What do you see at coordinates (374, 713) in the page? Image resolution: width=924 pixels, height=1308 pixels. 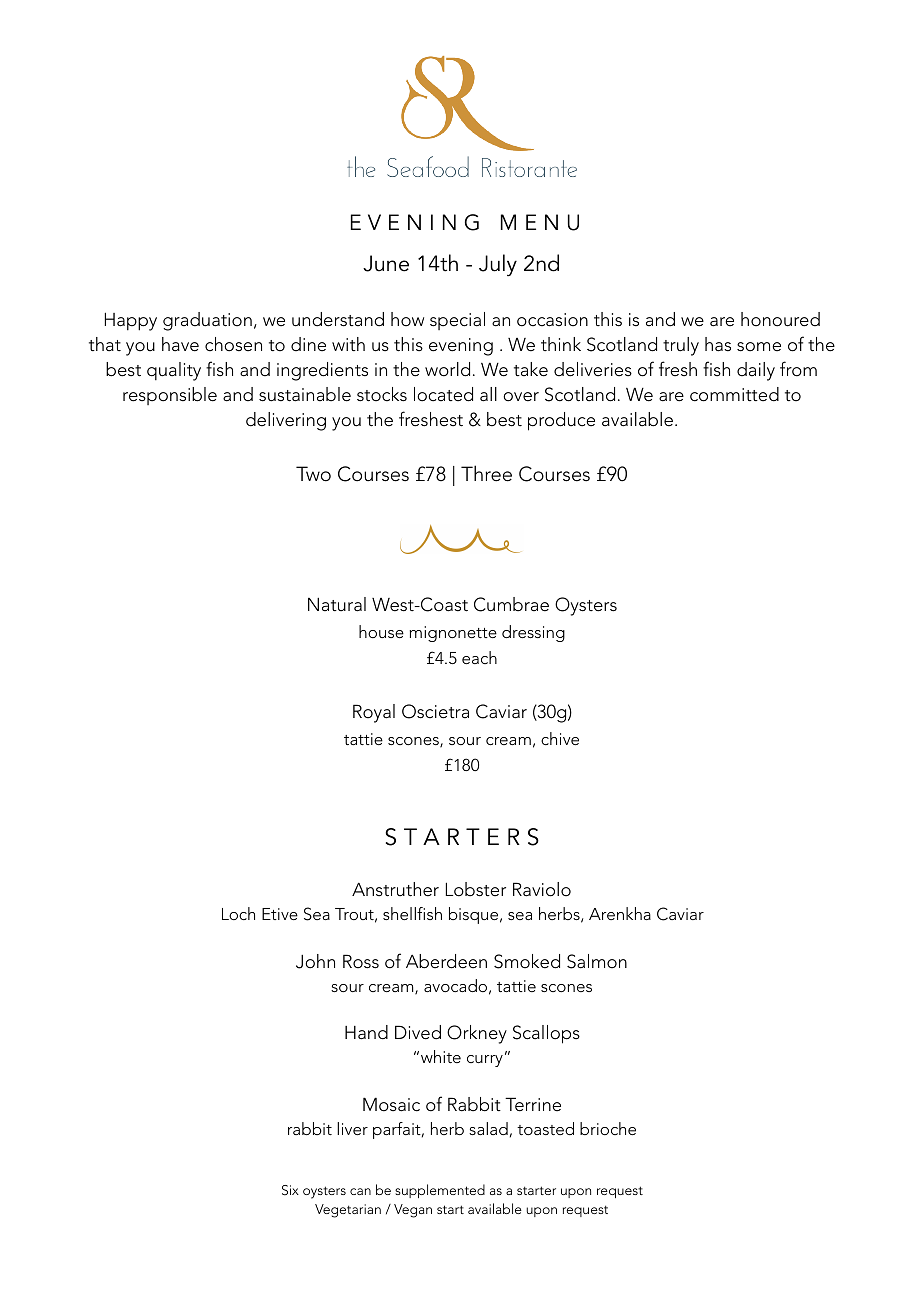 I see `Royal` at bounding box center [374, 713].
